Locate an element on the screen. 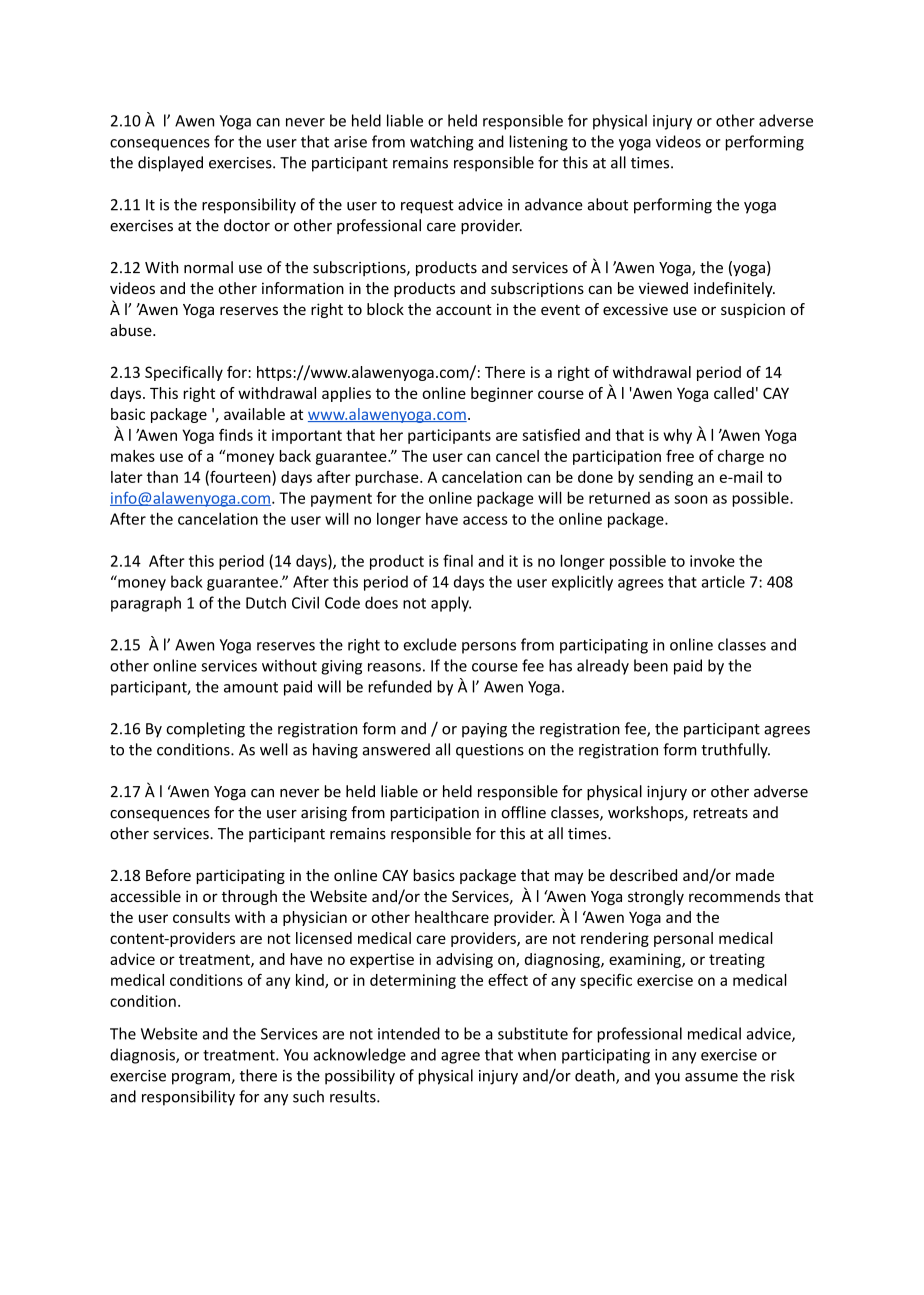 The image size is (924, 1295). beginner is located at coordinates (502, 394).
